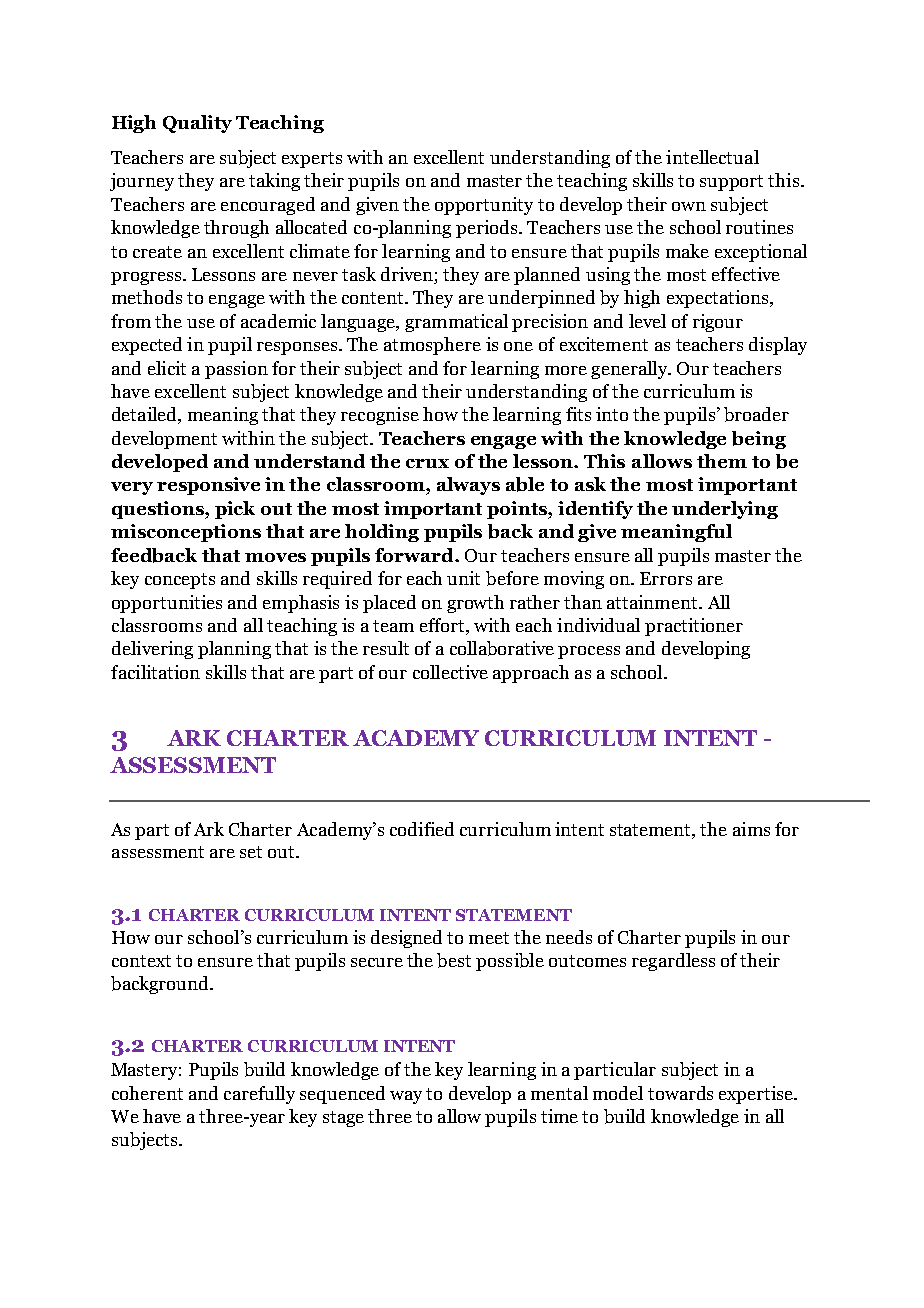 This screenshot has height=1308, width=924. What do you see at coordinates (488, 229) in the screenshot?
I see `periods` at bounding box center [488, 229].
